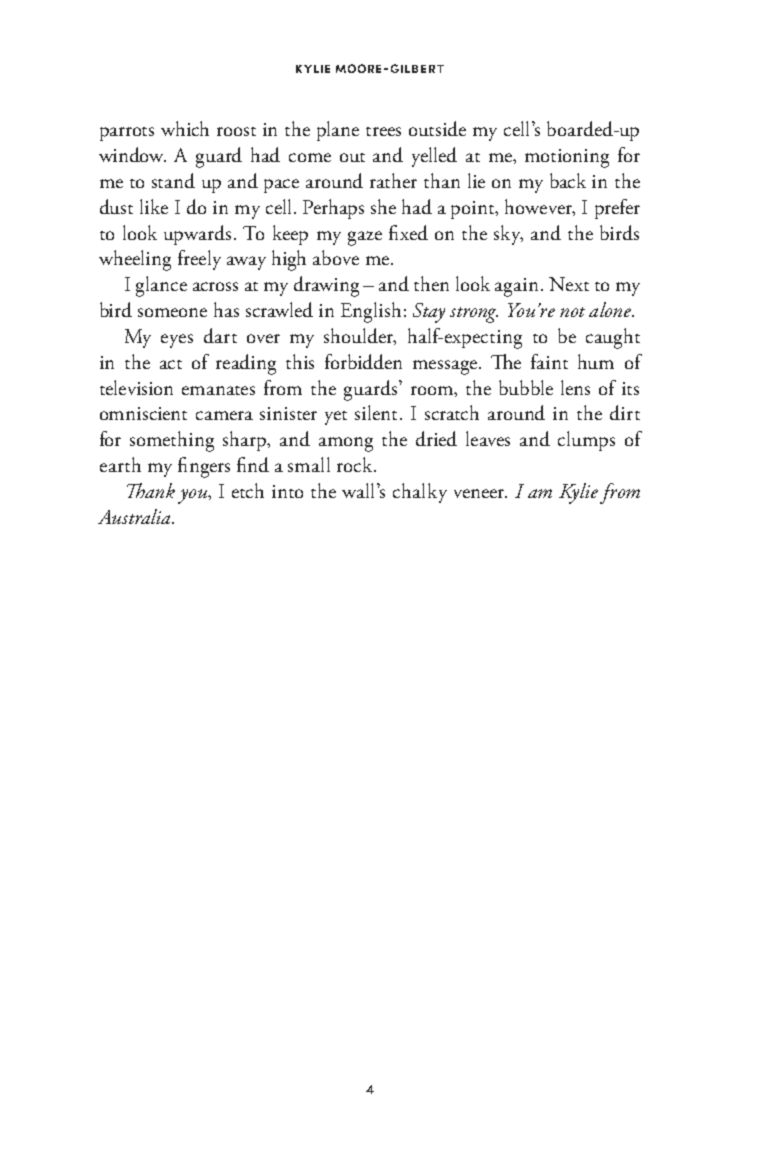 The width and height of the screenshot is (763, 1159). What do you see at coordinates (567, 158) in the screenshot?
I see `motioning` at bounding box center [567, 158].
